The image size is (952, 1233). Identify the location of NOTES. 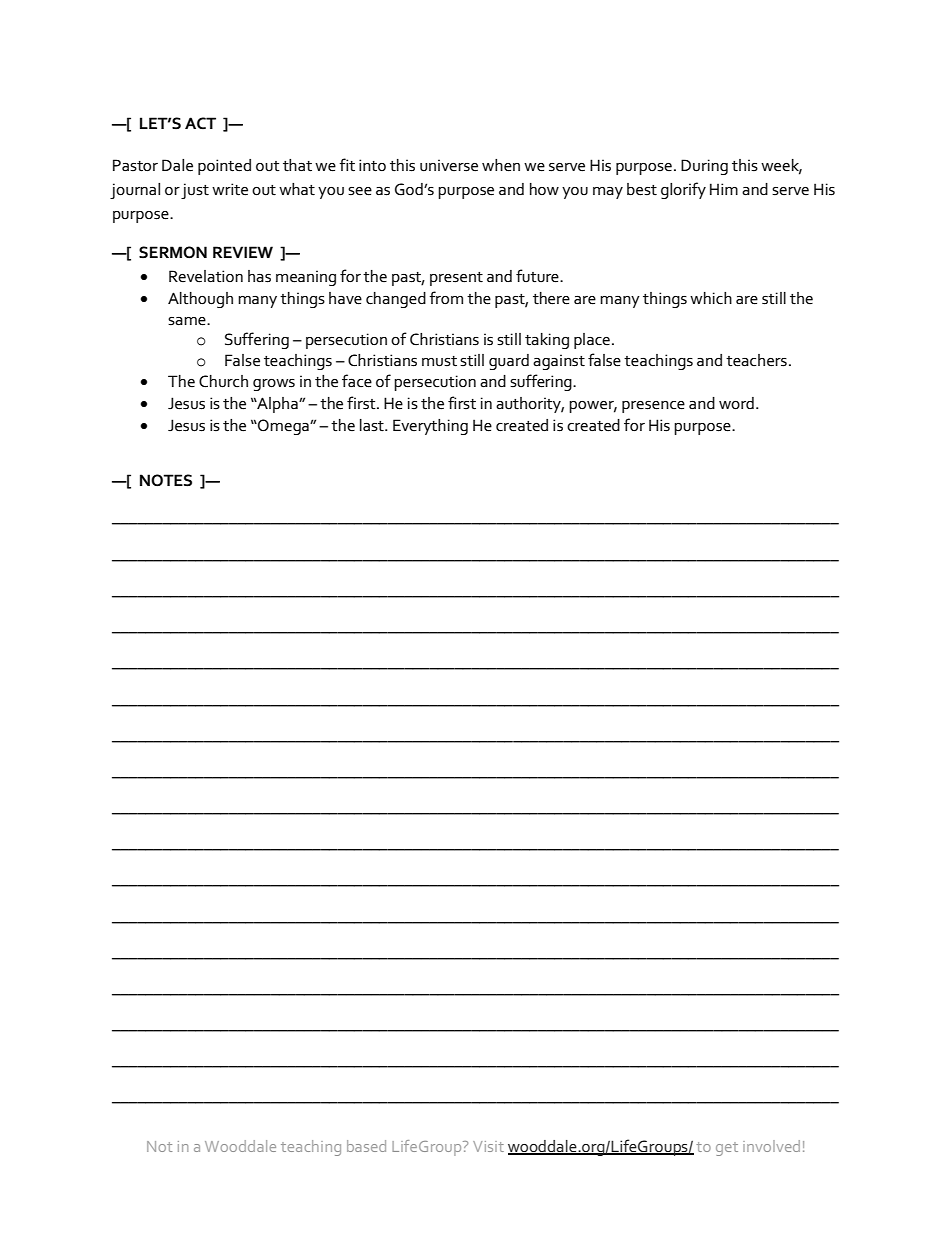
(166, 480).
